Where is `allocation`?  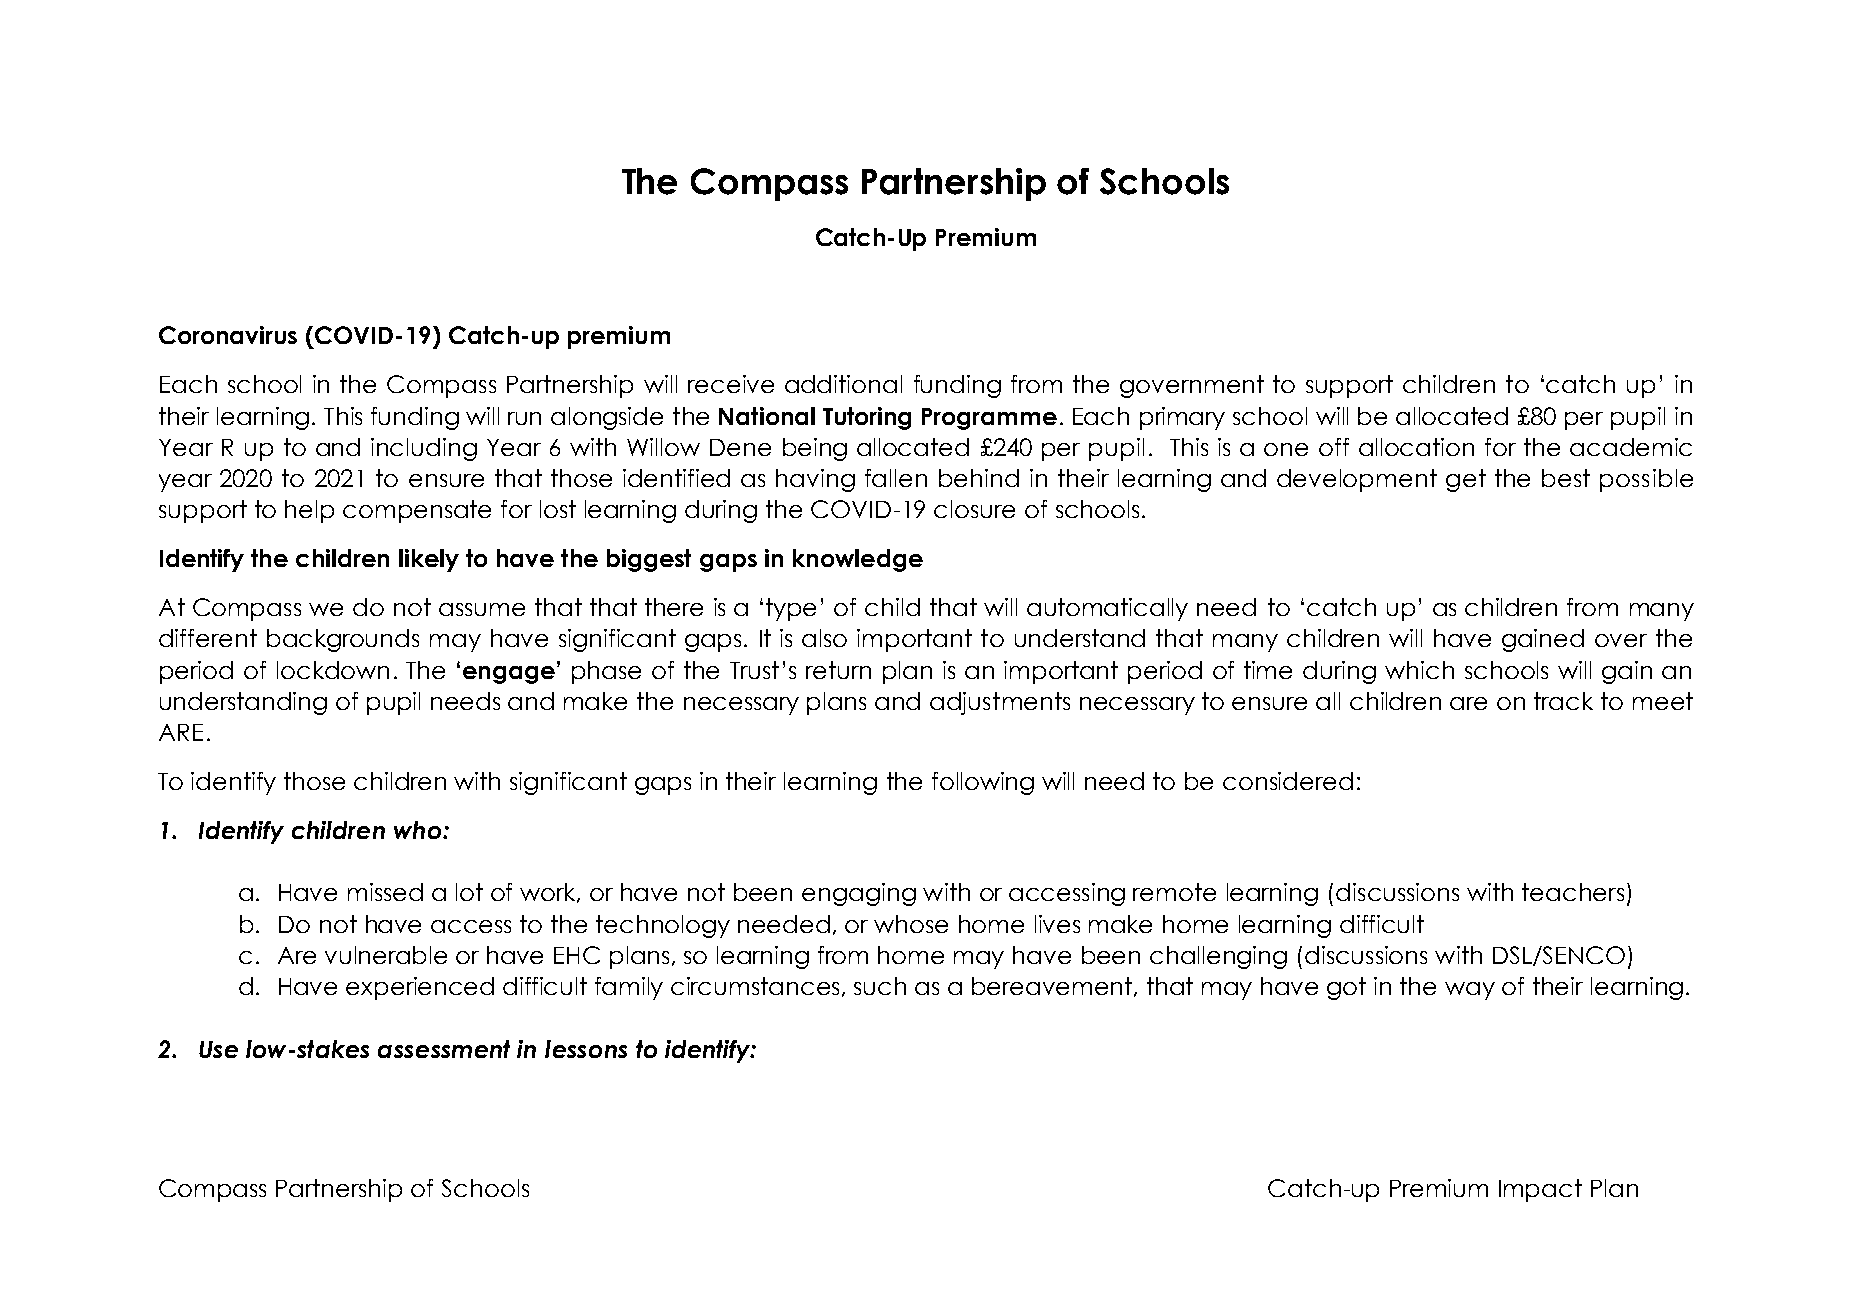 allocation is located at coordinates (1416, 447).
